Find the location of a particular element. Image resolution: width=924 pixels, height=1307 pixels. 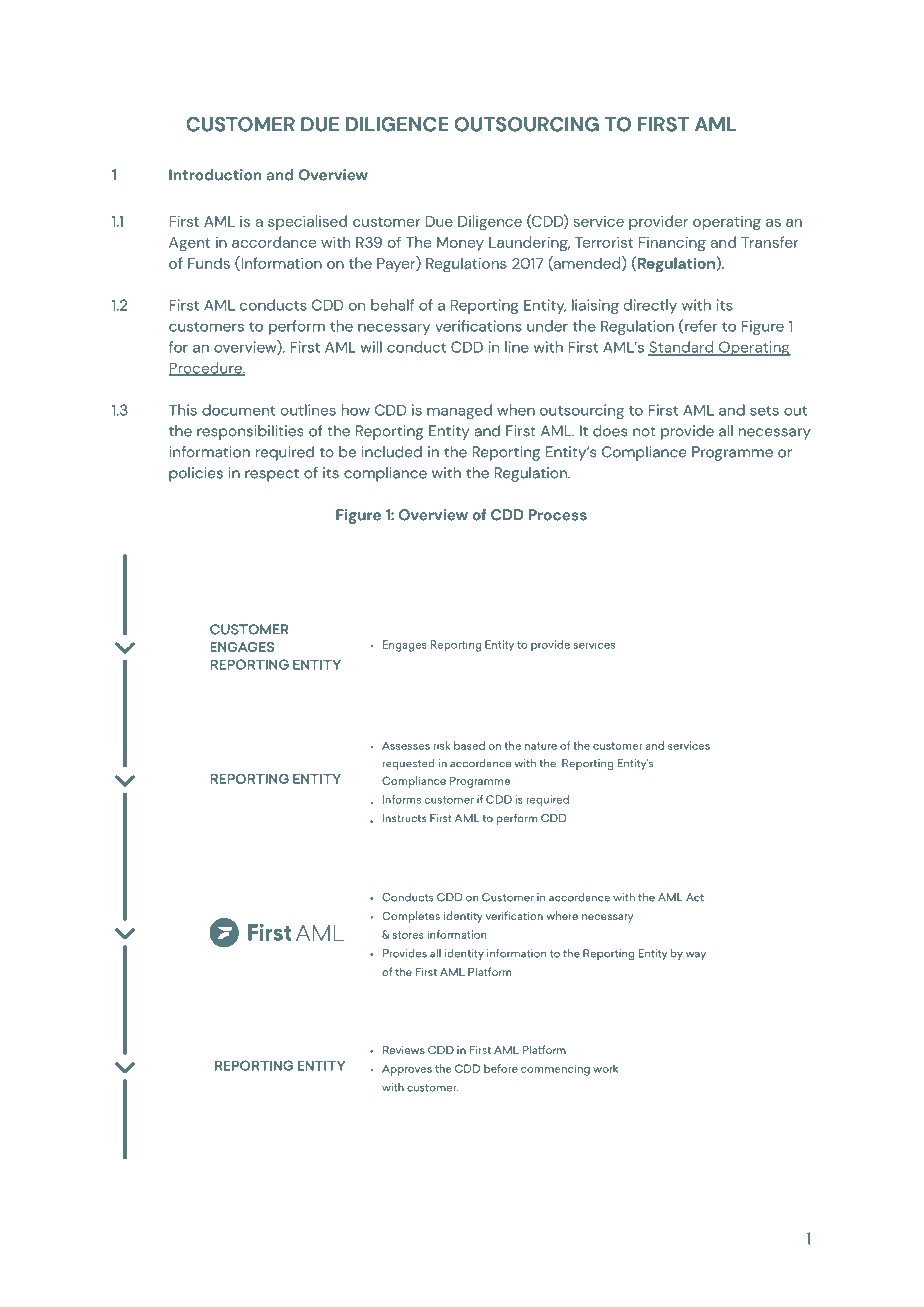

Transfer is located at coordinates (769, 242).
